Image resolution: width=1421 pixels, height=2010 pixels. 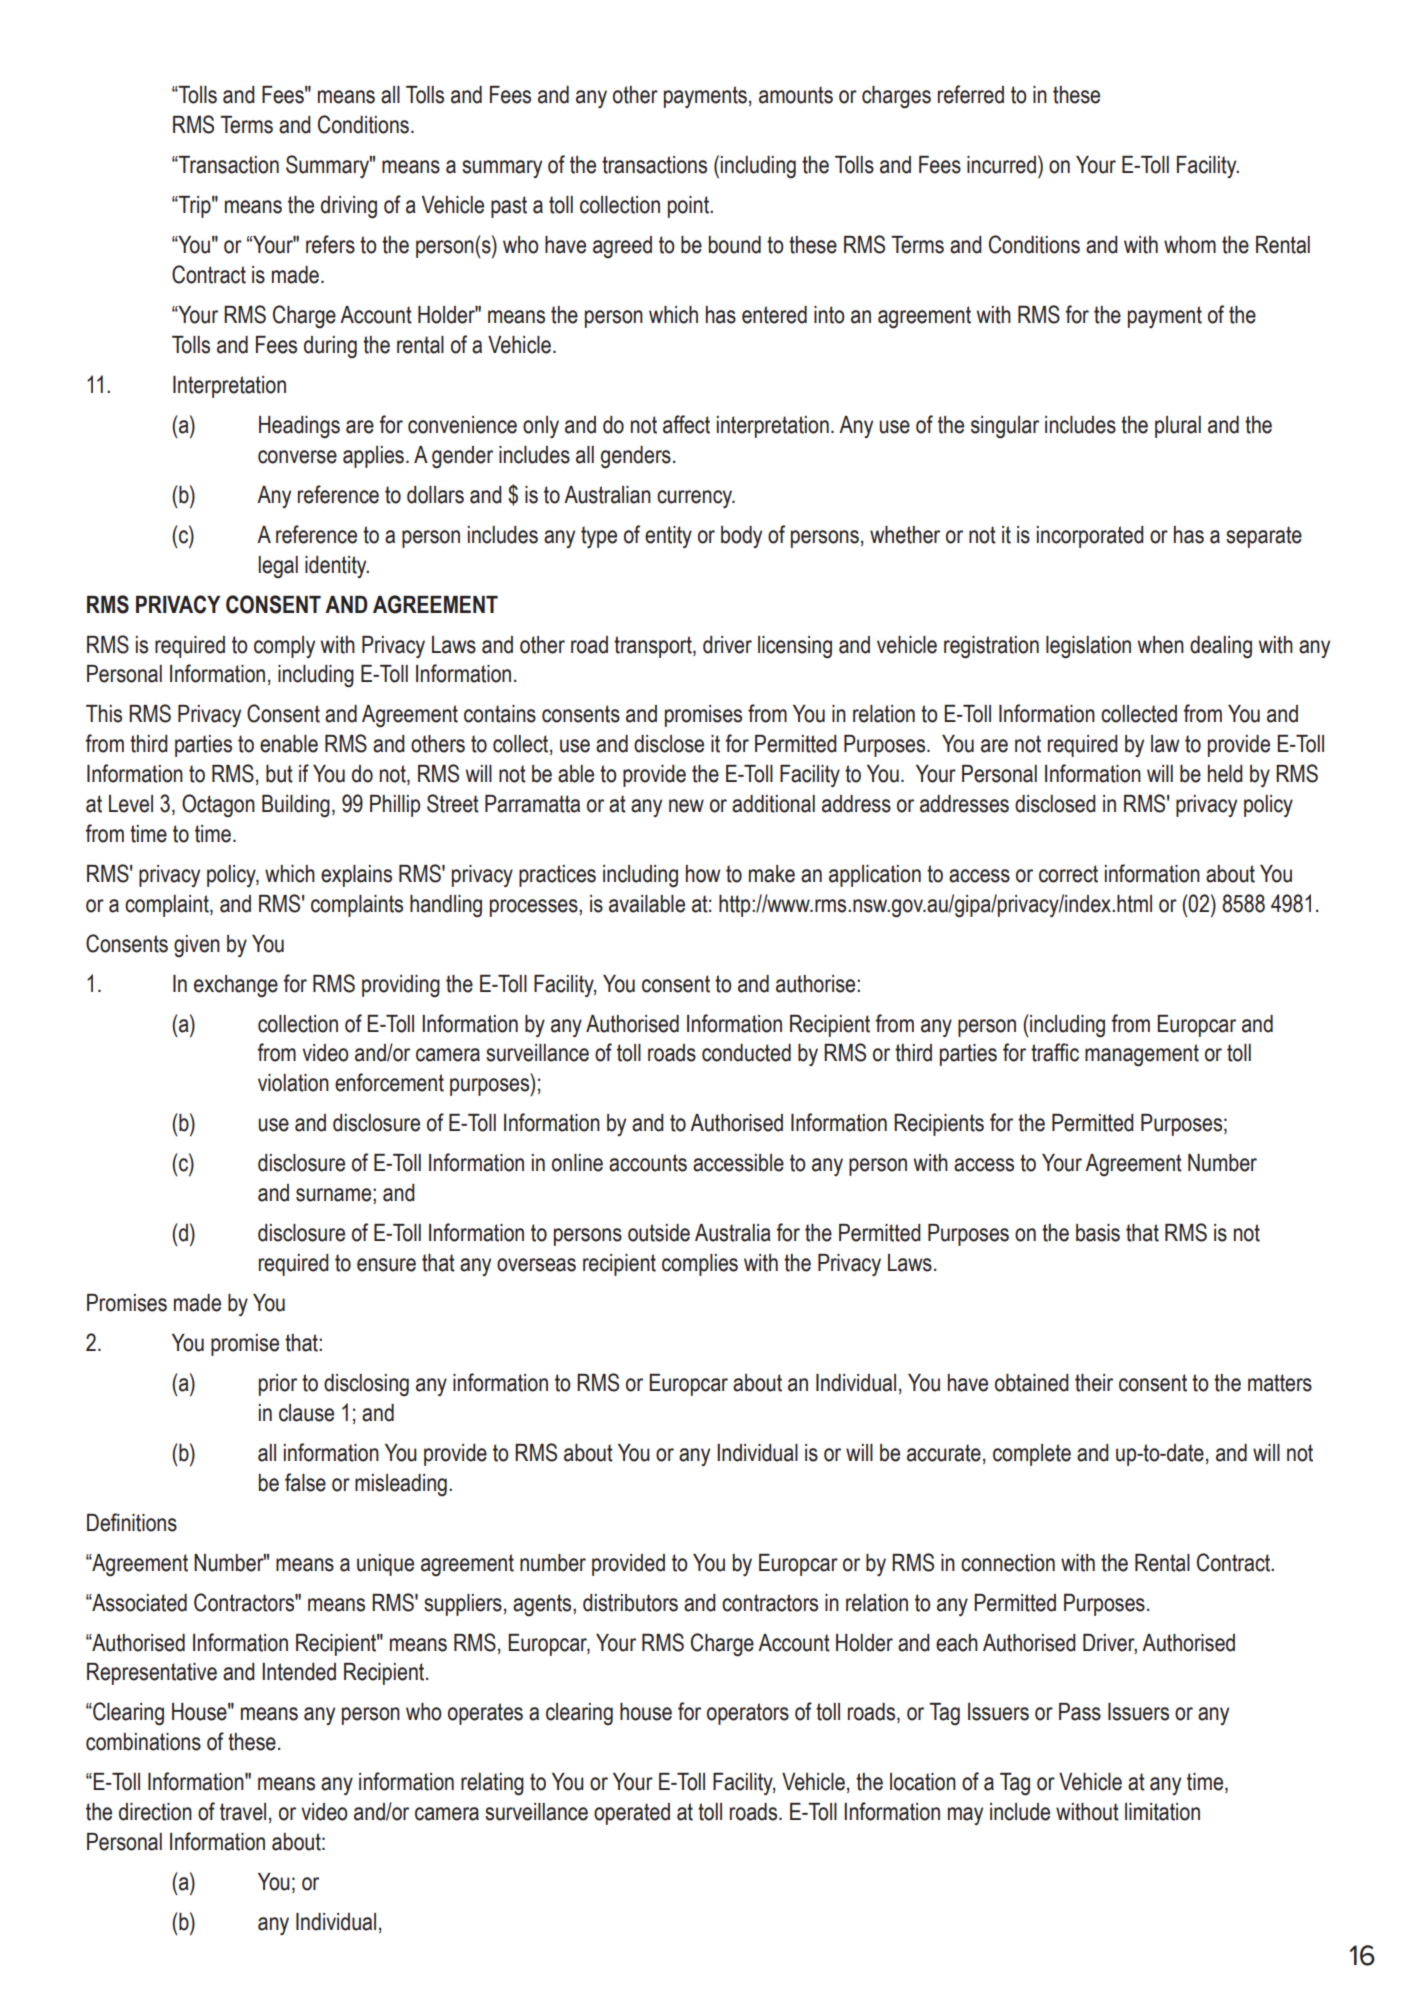 What do you see at coordinates (236, 986) in the screenshot?
I see `exchange` at bounding box center [236, 986].
